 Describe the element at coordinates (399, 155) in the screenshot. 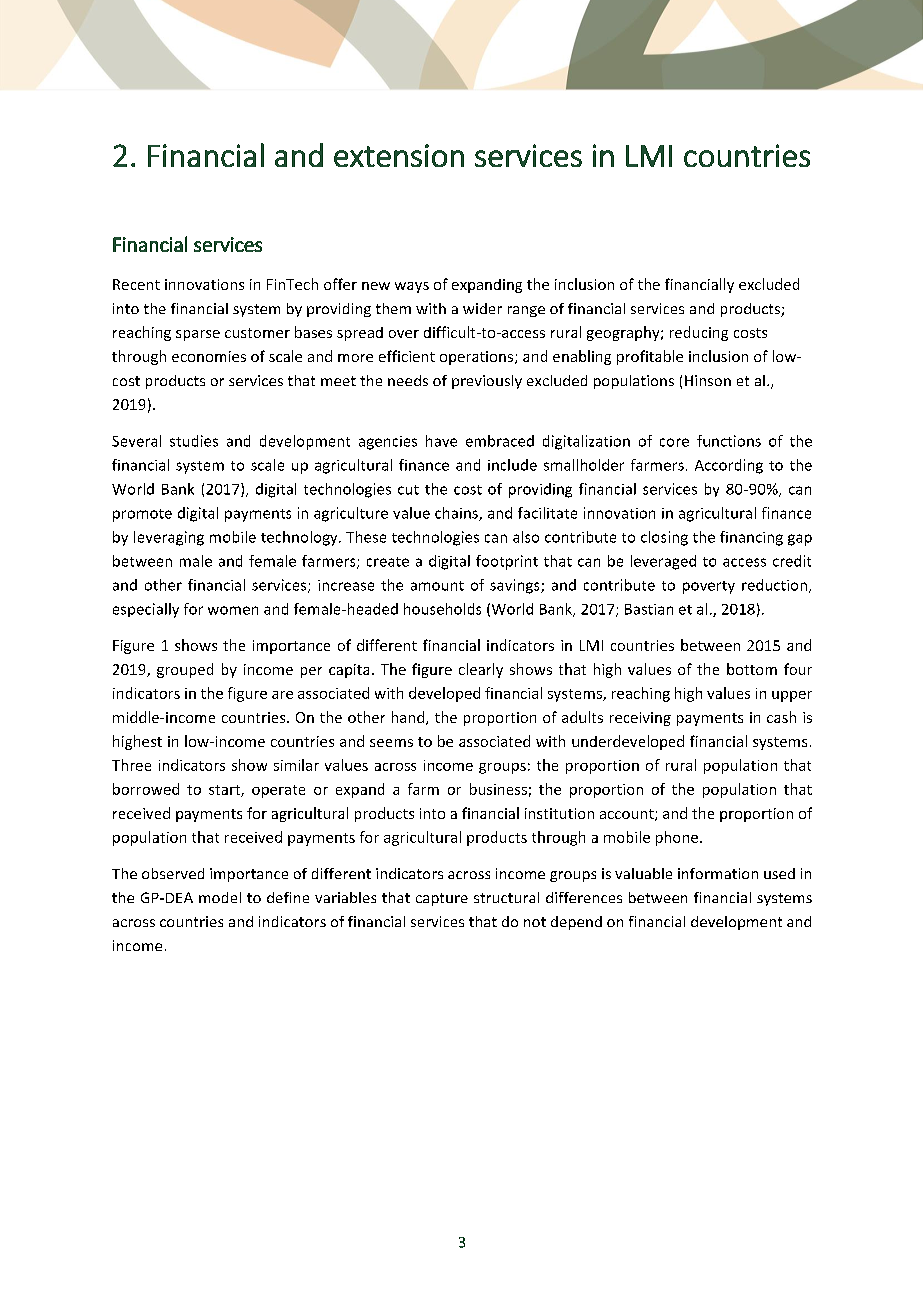

I see `extension` at that location.
